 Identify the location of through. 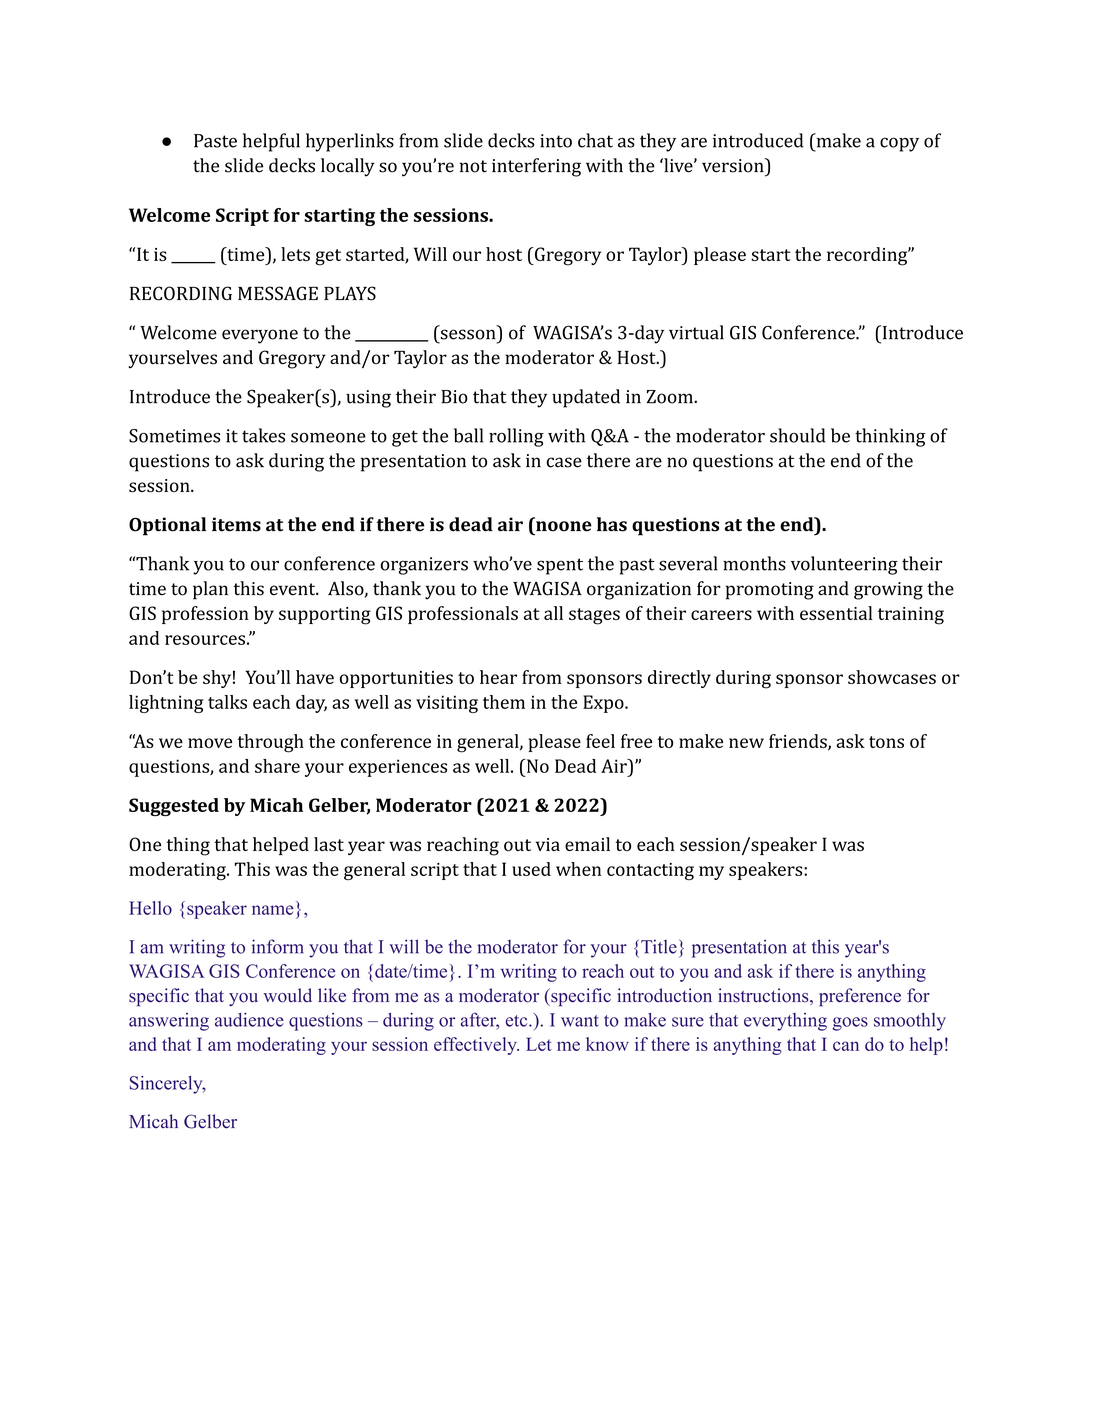
(271, 743).
